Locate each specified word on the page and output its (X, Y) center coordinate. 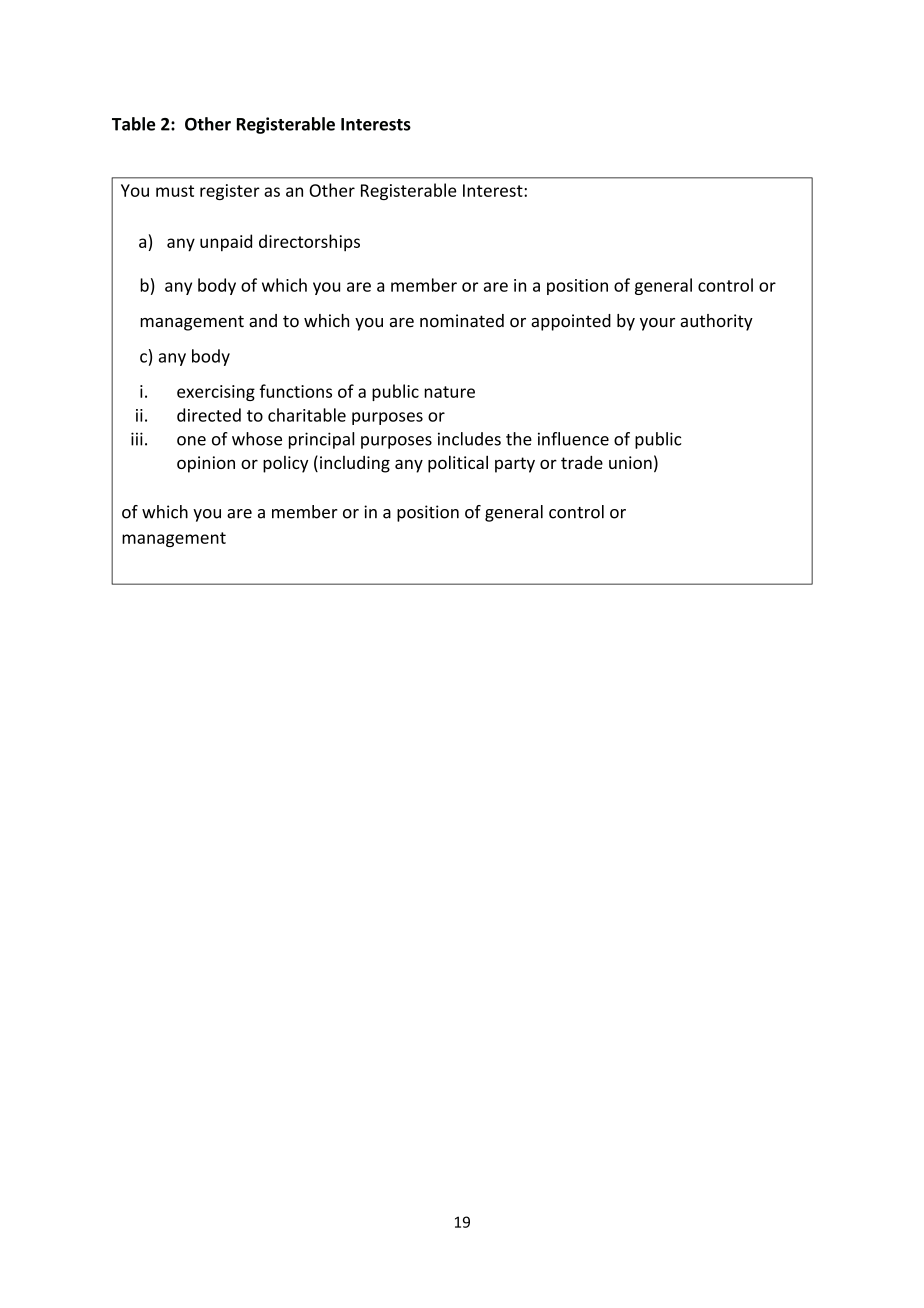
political (458, 464)
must (175, 191)
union (630, 462)
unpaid (226, 243)
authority (716, 322)
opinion (206, 464)
